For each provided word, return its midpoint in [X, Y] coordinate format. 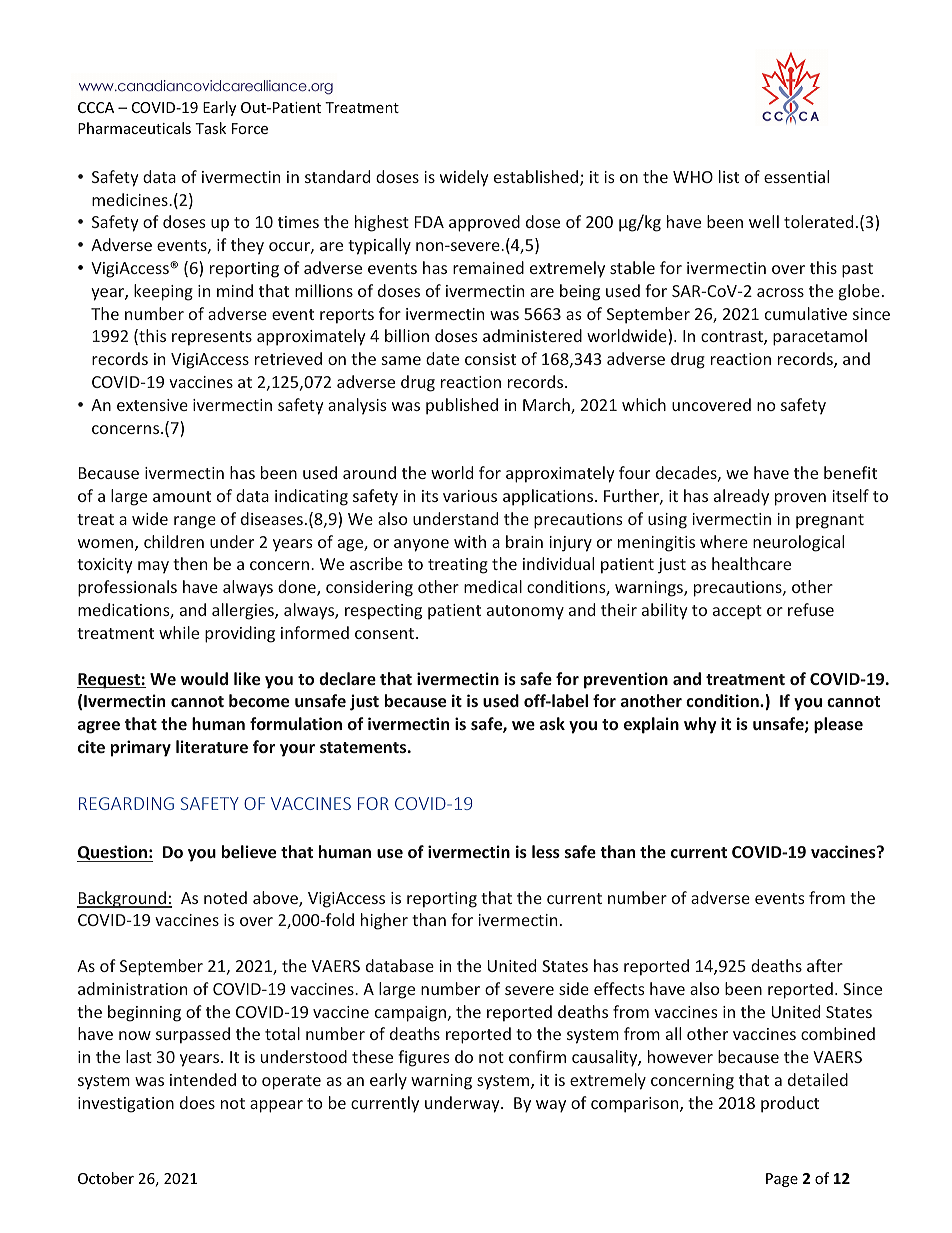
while [179, 632]
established [537, 178]
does [197, 1102]
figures [424, 1058]
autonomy [525, 612]
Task [210, 128]
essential [796, 176]
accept [737, 612]
